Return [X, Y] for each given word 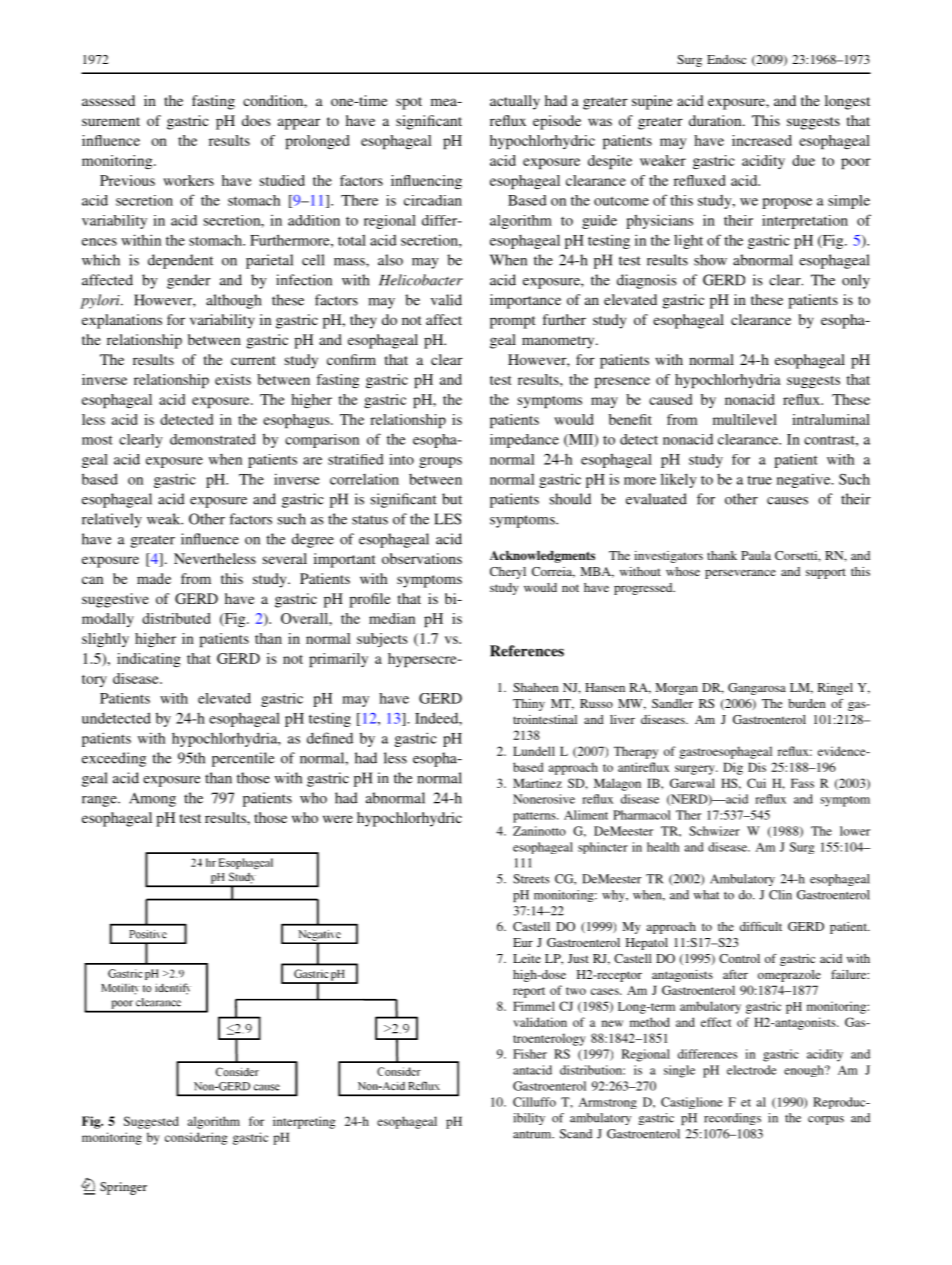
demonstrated [213, 439]
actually [515, 102]
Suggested [151, 1122]
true [759, 480]
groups [440, 462]
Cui [756, 783]
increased [762, 140]
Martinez [537, 783]
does [256, 120]
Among [152, 799]
